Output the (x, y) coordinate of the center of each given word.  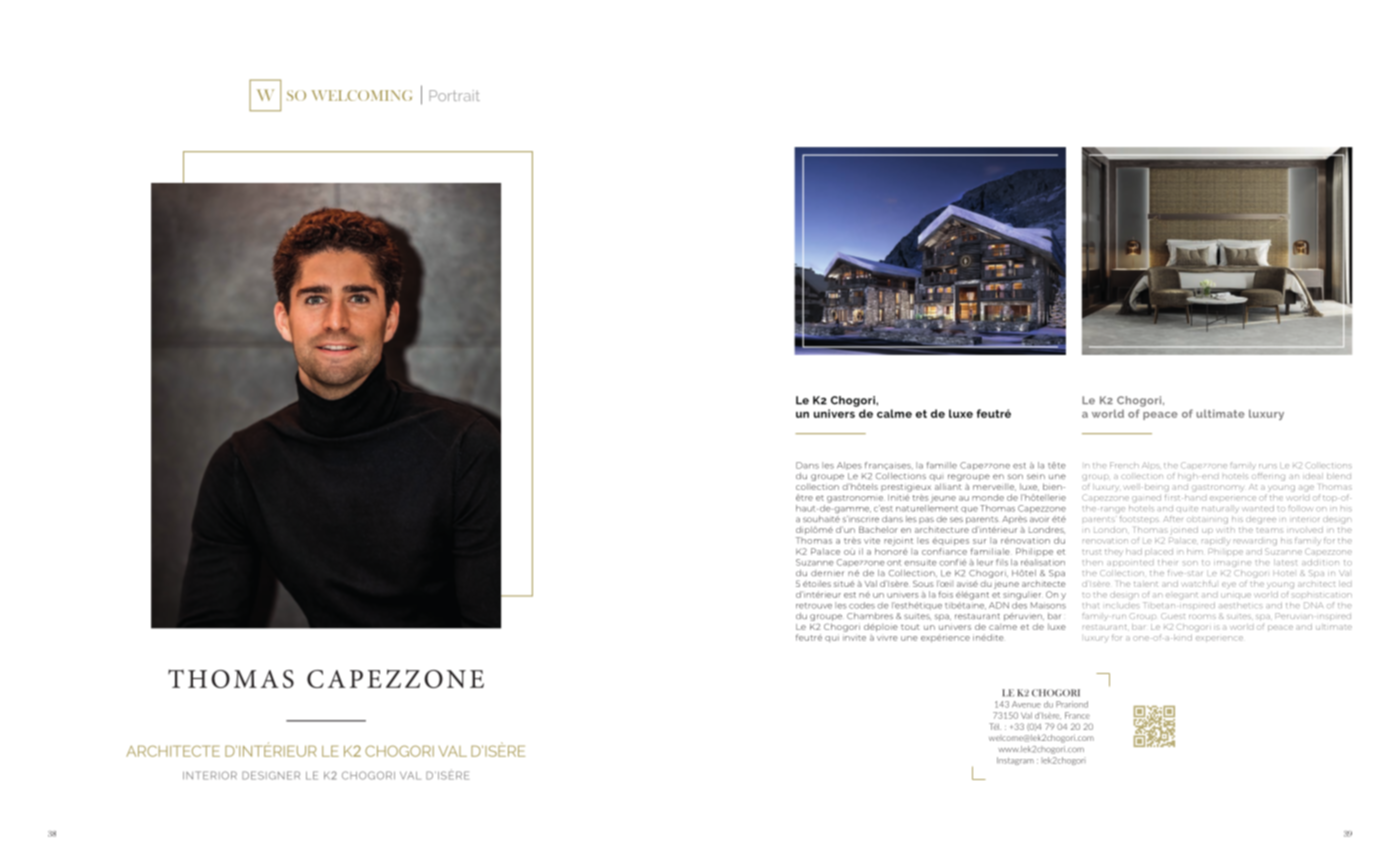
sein (1036, 477)
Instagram (1015, 761)
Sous (923, 583)
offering (1268, 477)
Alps (1151, 465)
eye (1229, 585)
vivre (887, 638)
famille (942, 465)
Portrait (454, 95)
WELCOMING (362, 95)
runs (1268, 466)
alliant (948, 486)
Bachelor (878, 529)
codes (862, 605)
